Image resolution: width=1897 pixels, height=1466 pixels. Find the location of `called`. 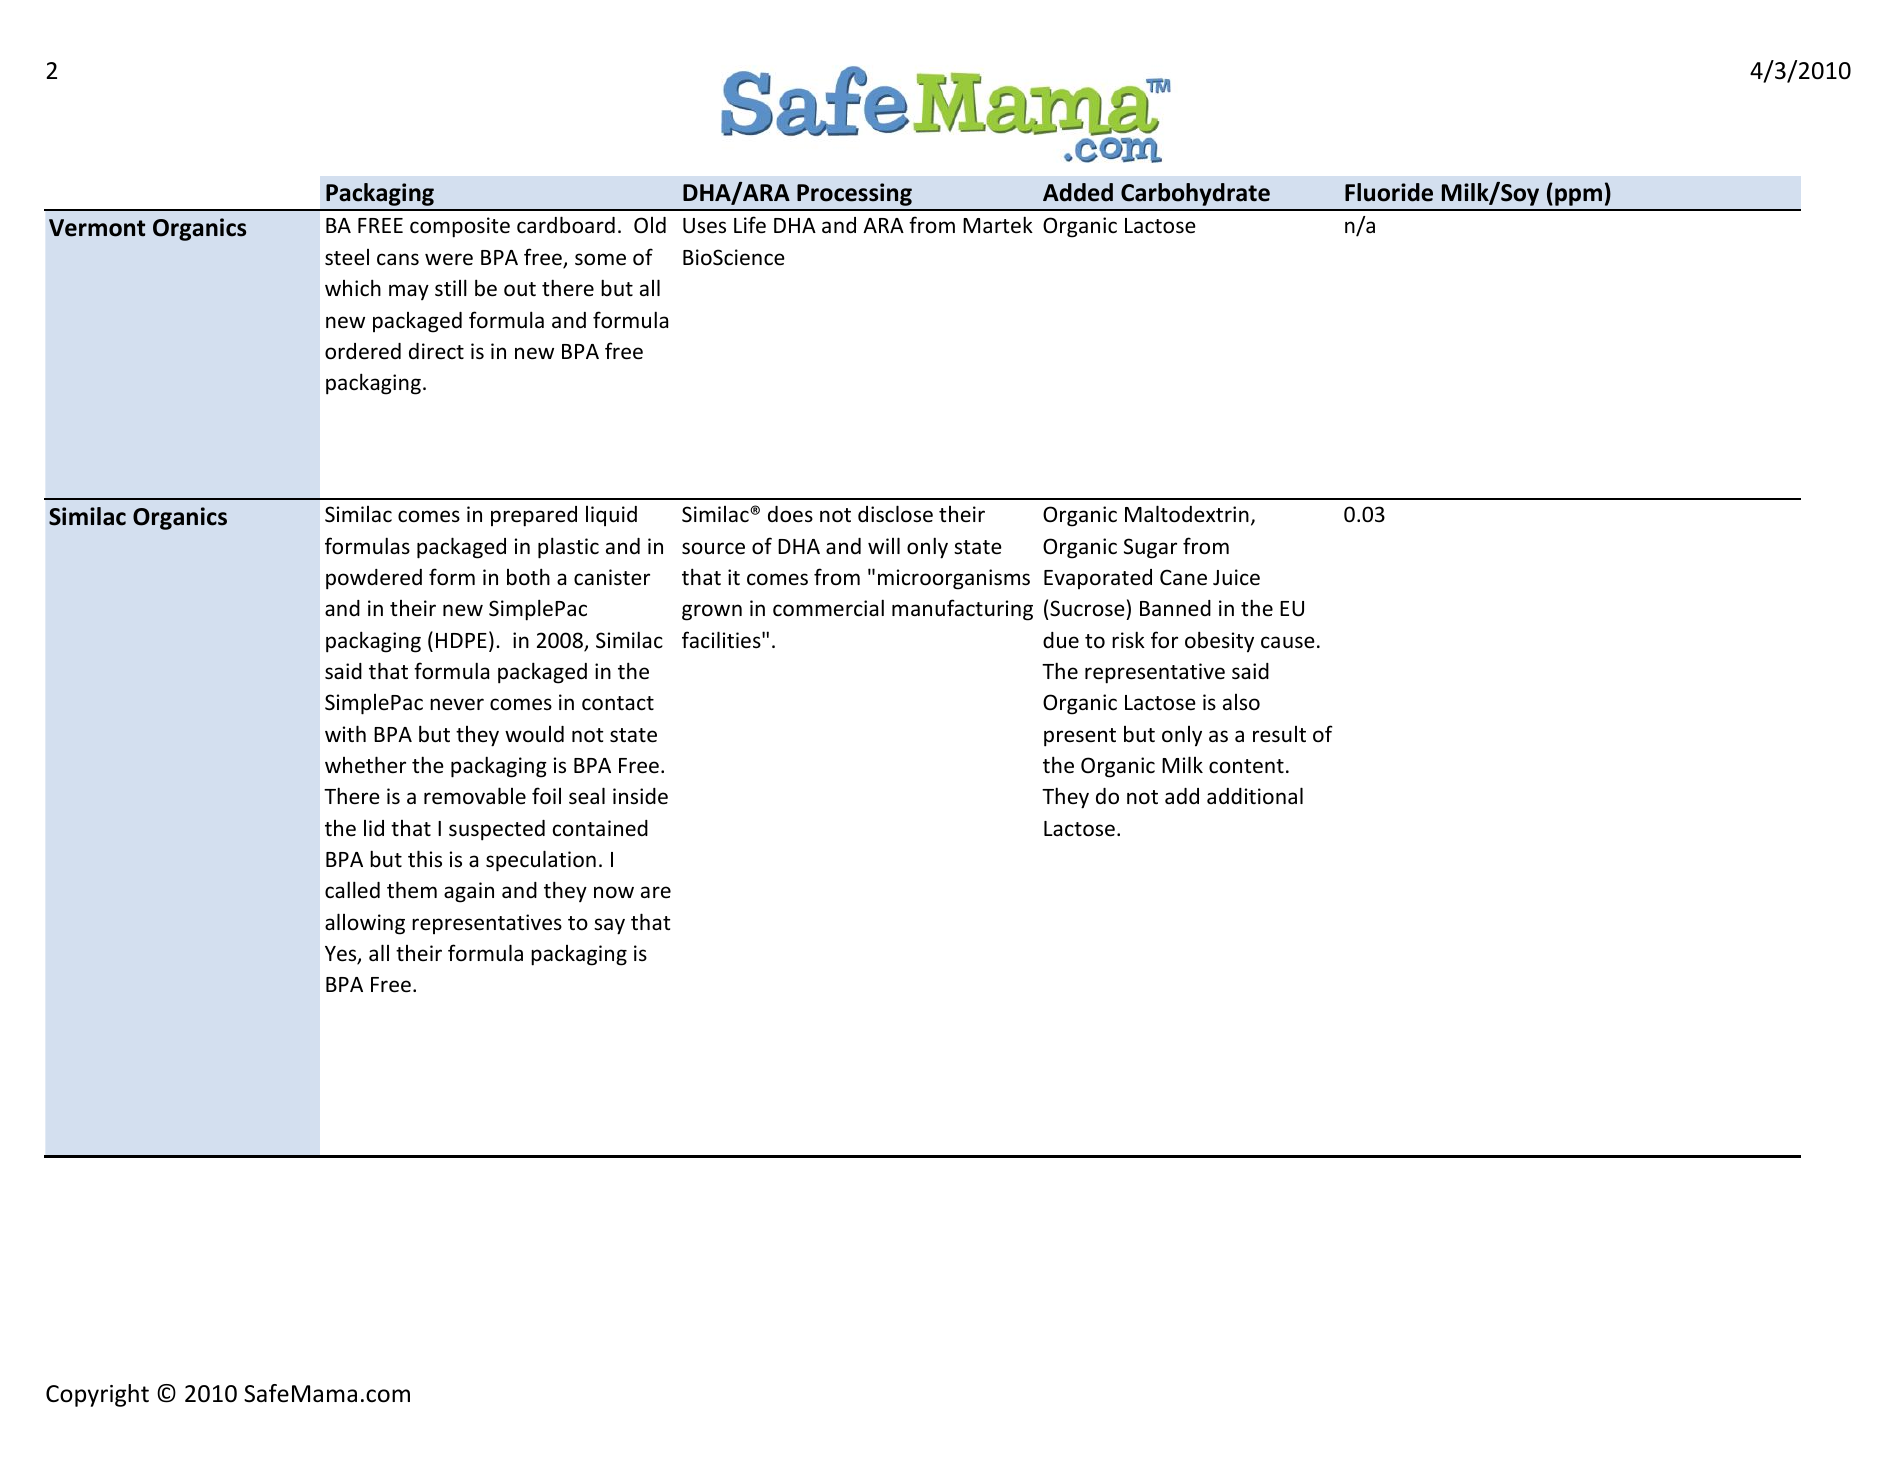

called is located at coordinates (352, 889).
